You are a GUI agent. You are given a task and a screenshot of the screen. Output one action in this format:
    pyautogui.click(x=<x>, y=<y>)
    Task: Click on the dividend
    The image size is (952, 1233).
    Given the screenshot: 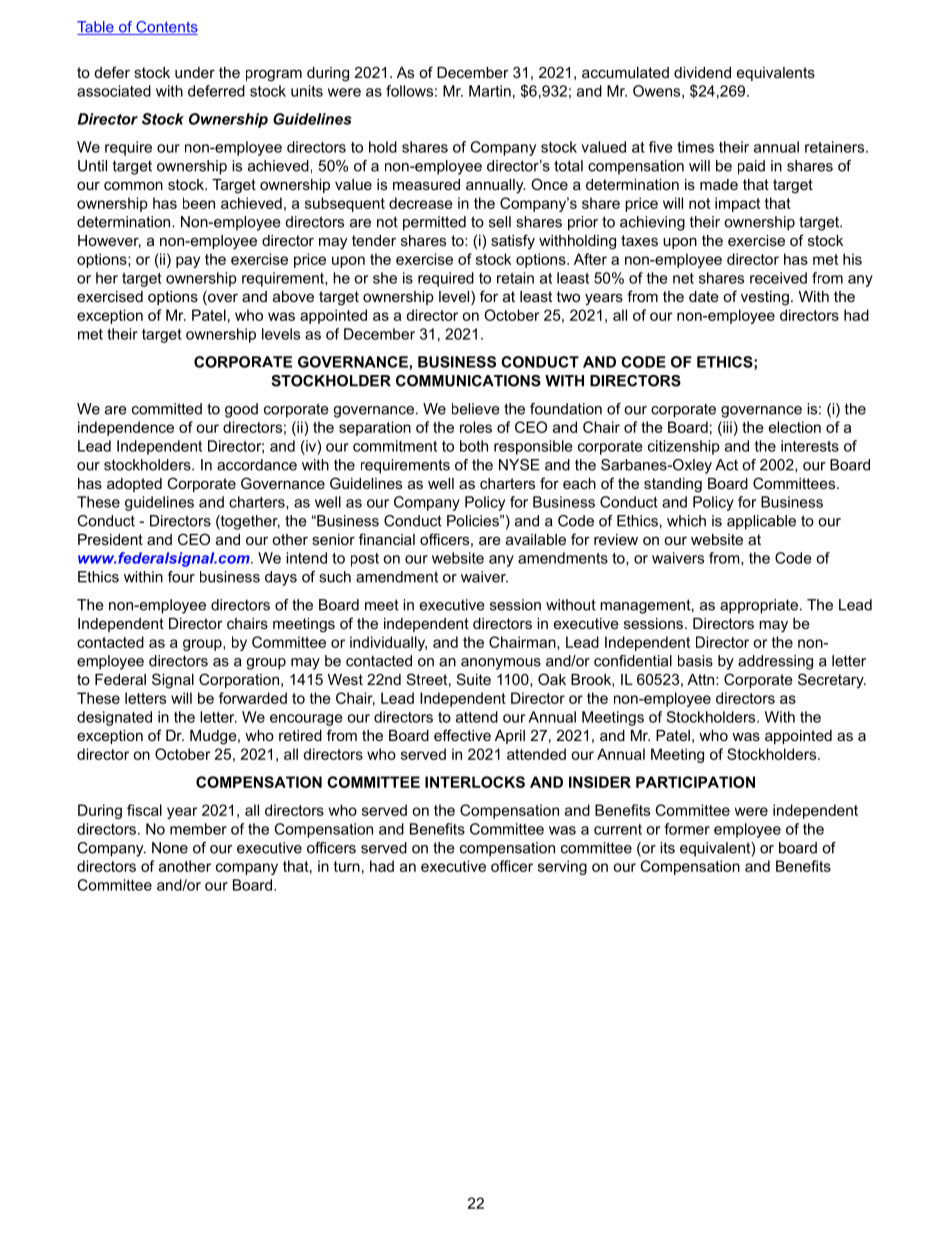 What is the action you would take?
    pyautogui.click(x=702, y=72)
